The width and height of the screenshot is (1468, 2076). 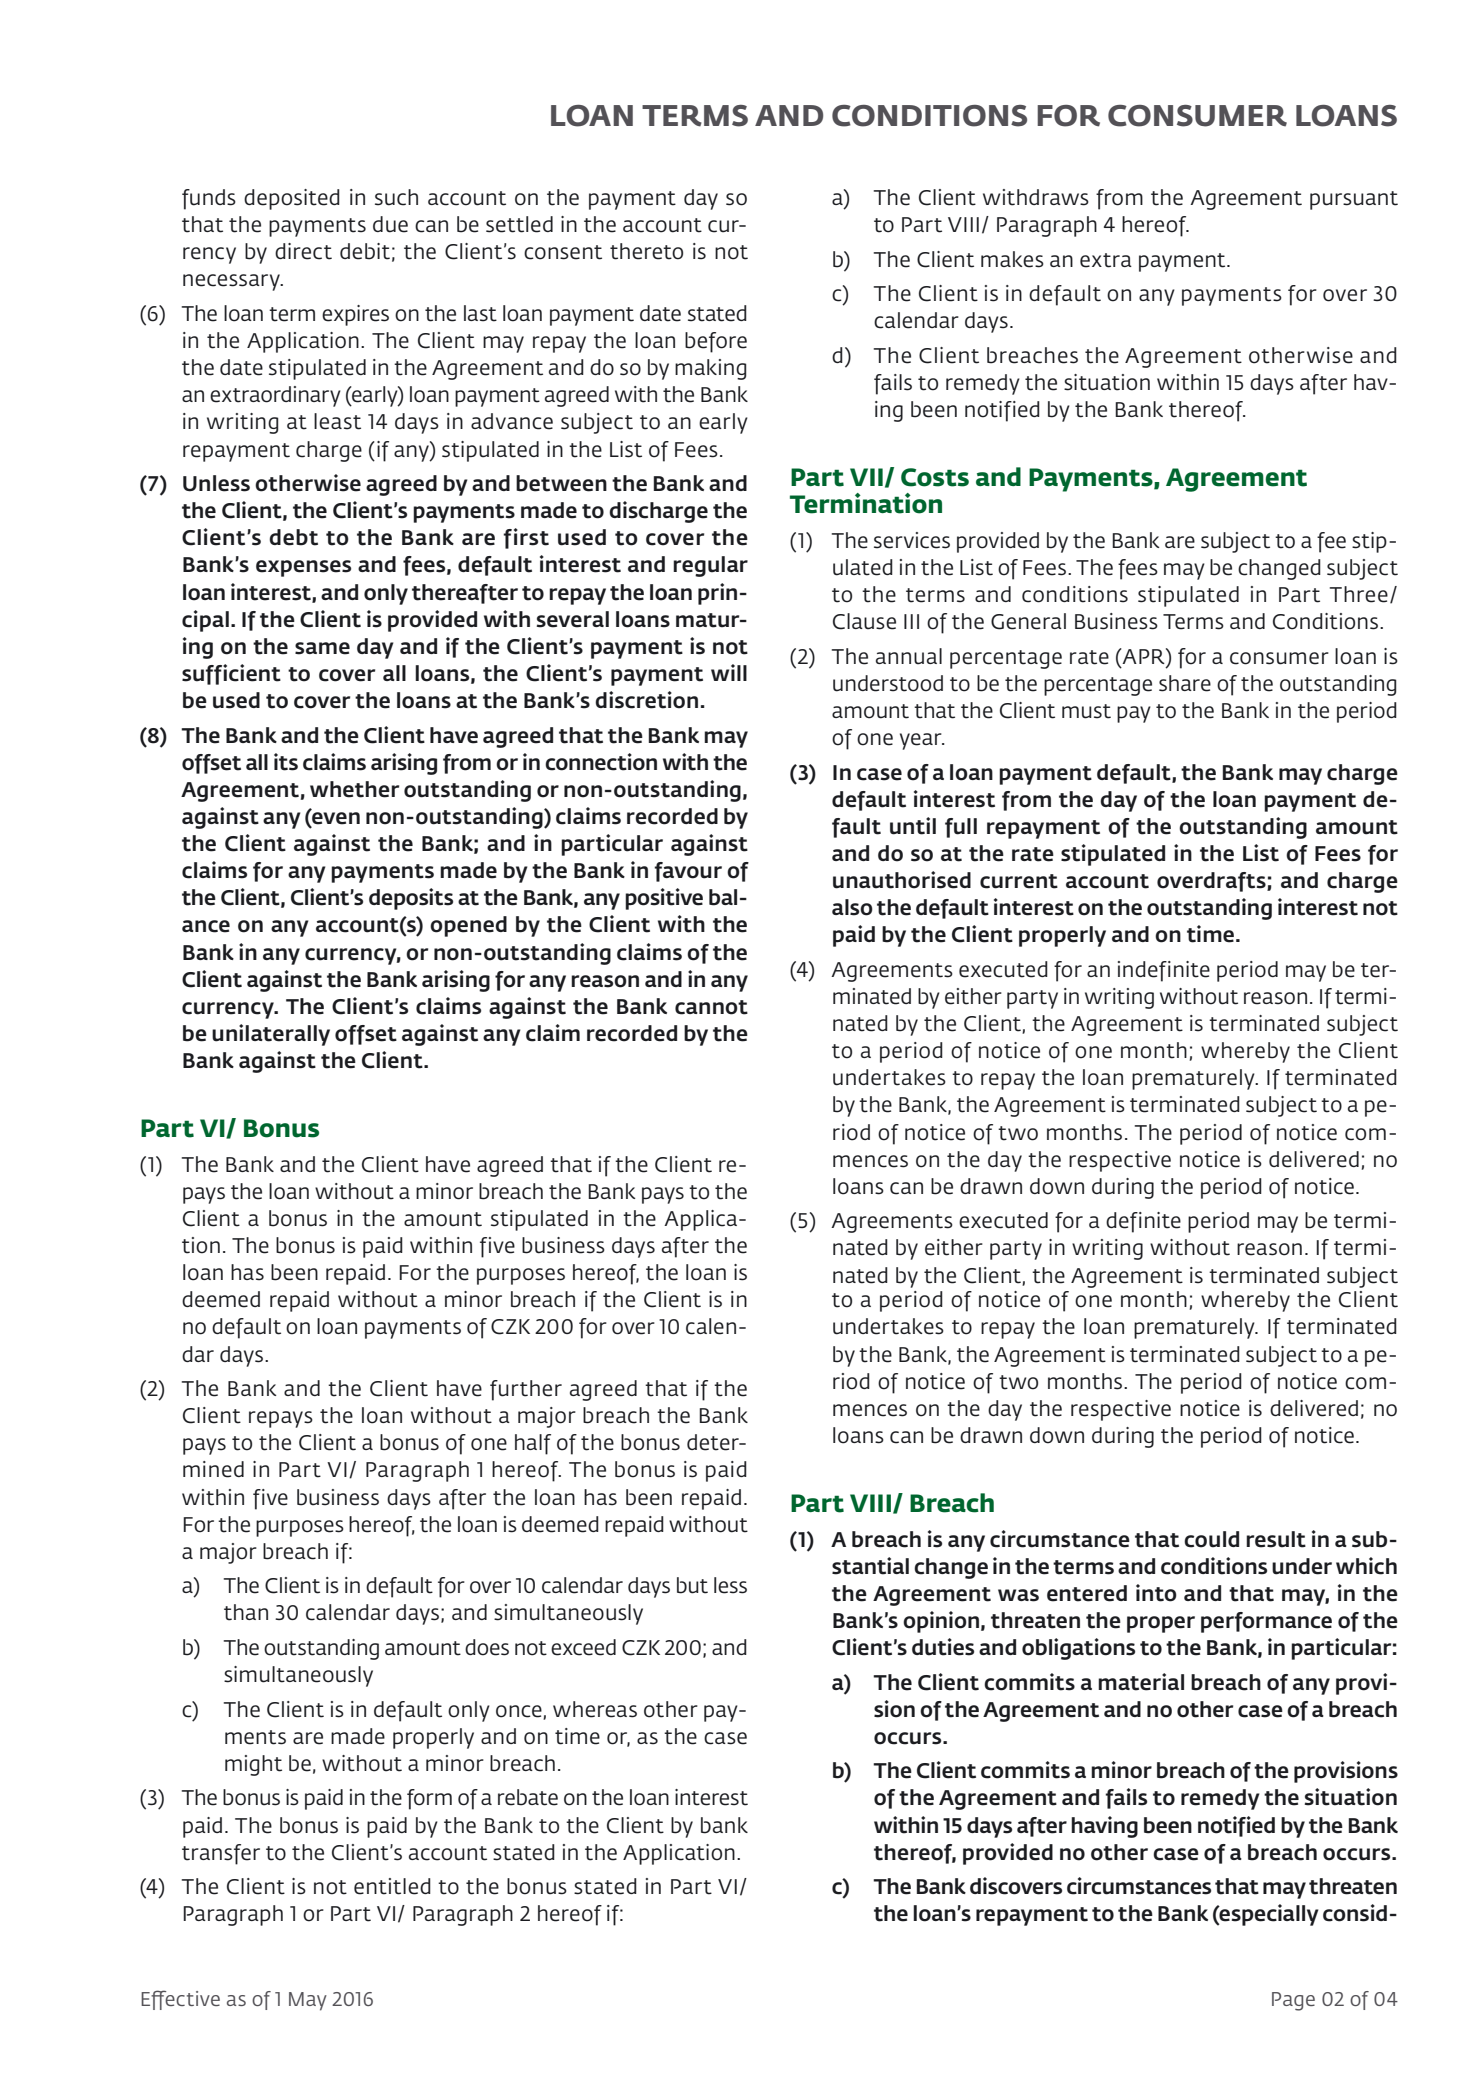 What do you see at coordinates (392, 1886) in the screenshot?
I see `entitled` at bounding box center [392, 1886].
